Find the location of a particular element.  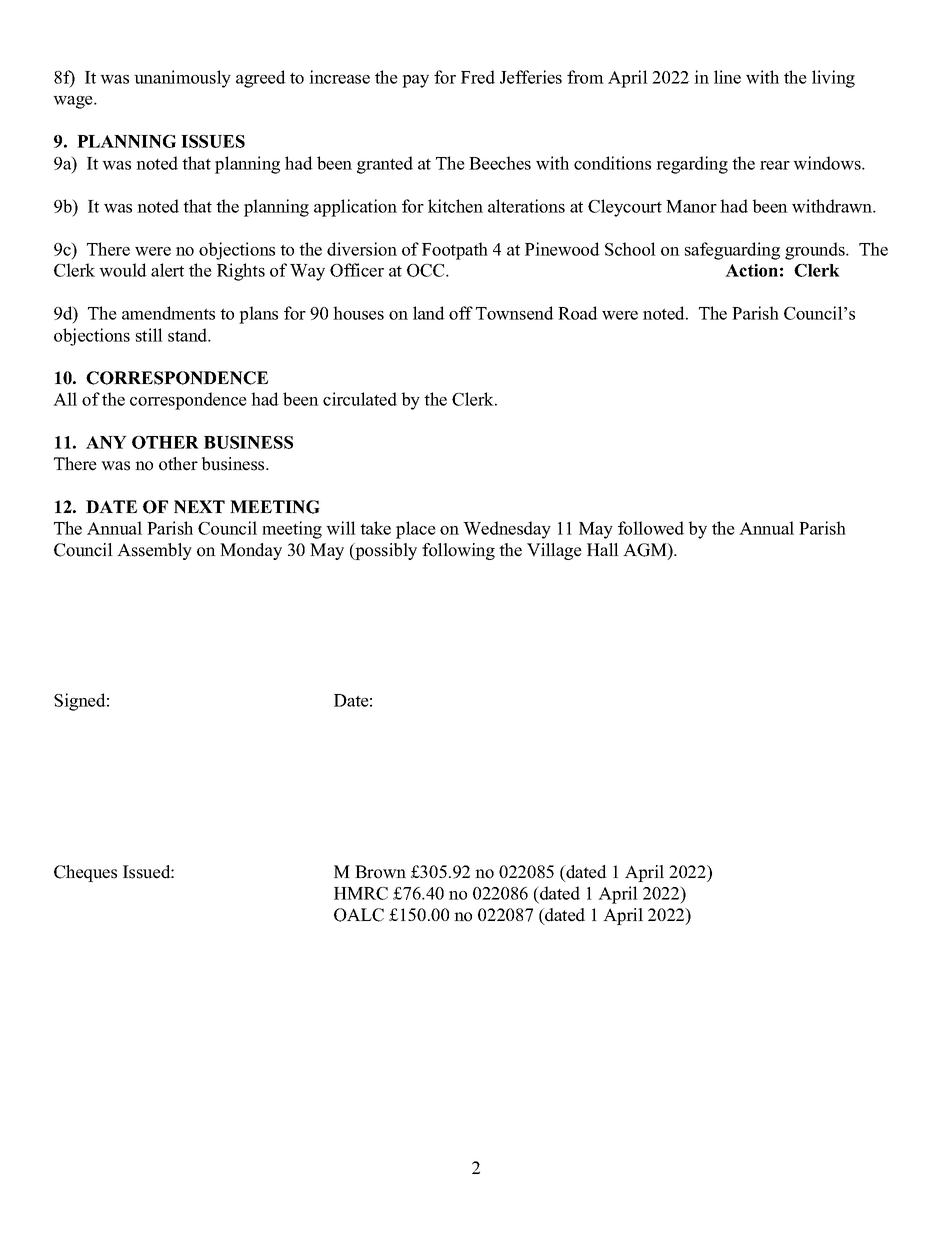

Cheques is located at coordinates (85, 873).
